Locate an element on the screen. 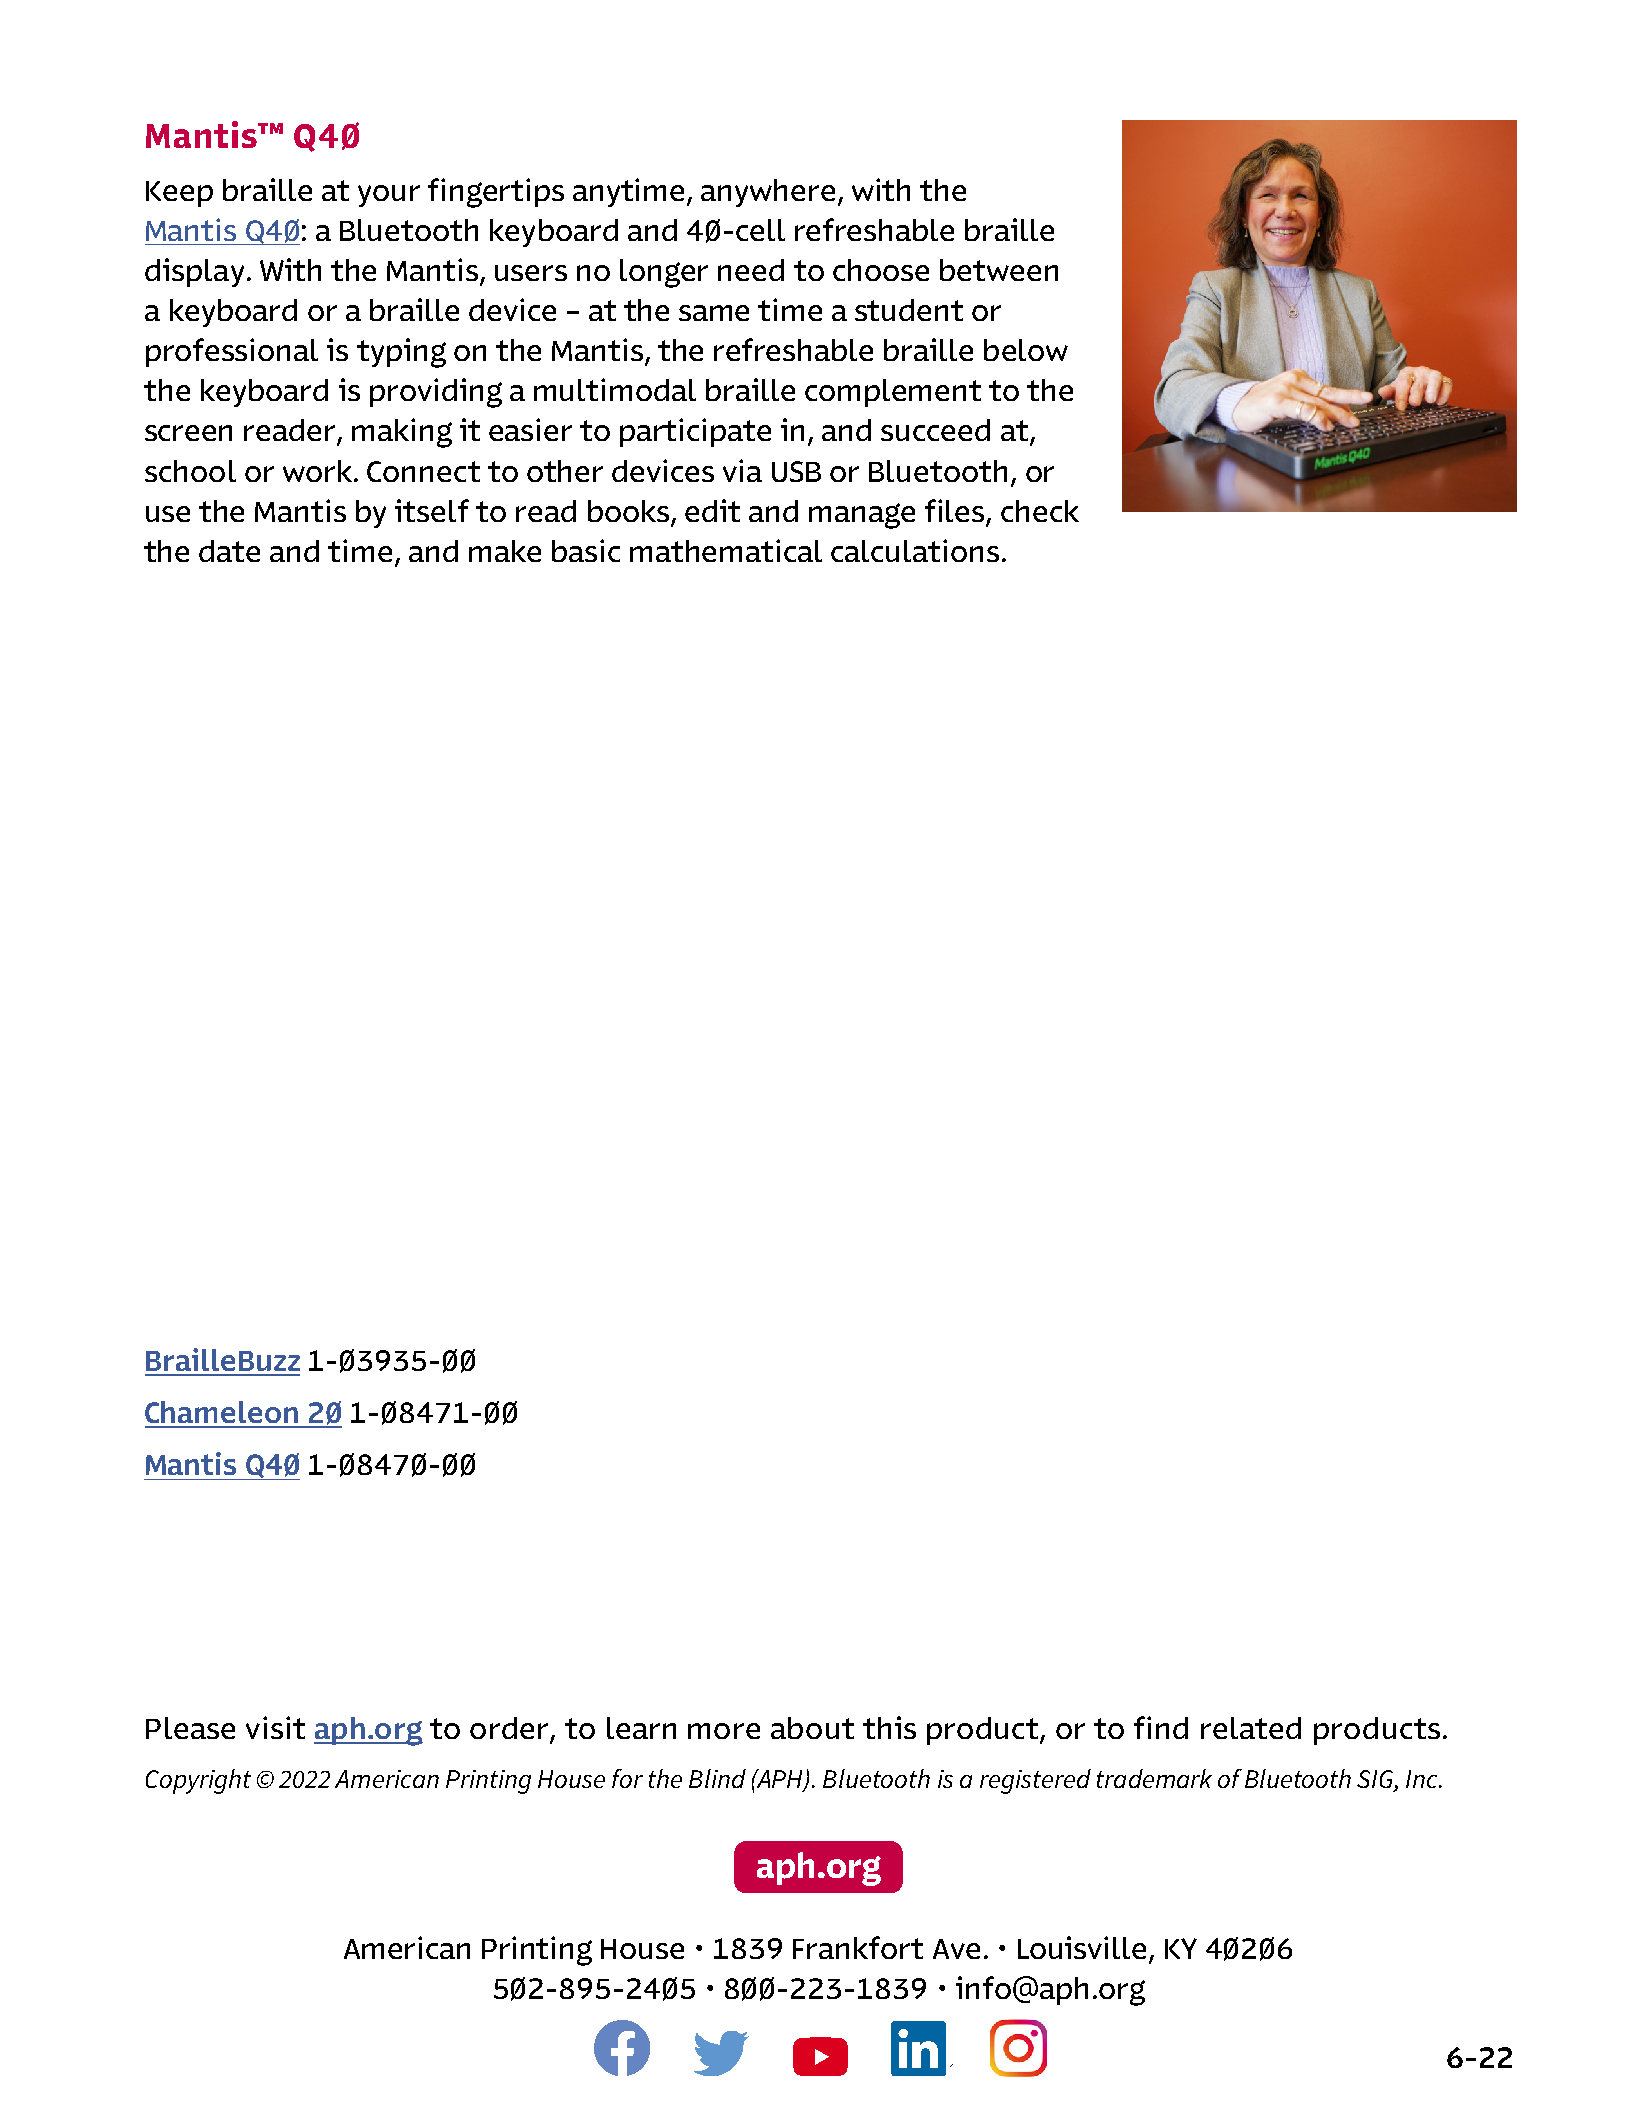 The width and height of the screenshot is (1637, 2119). need is located at coordinates (751, 270).
